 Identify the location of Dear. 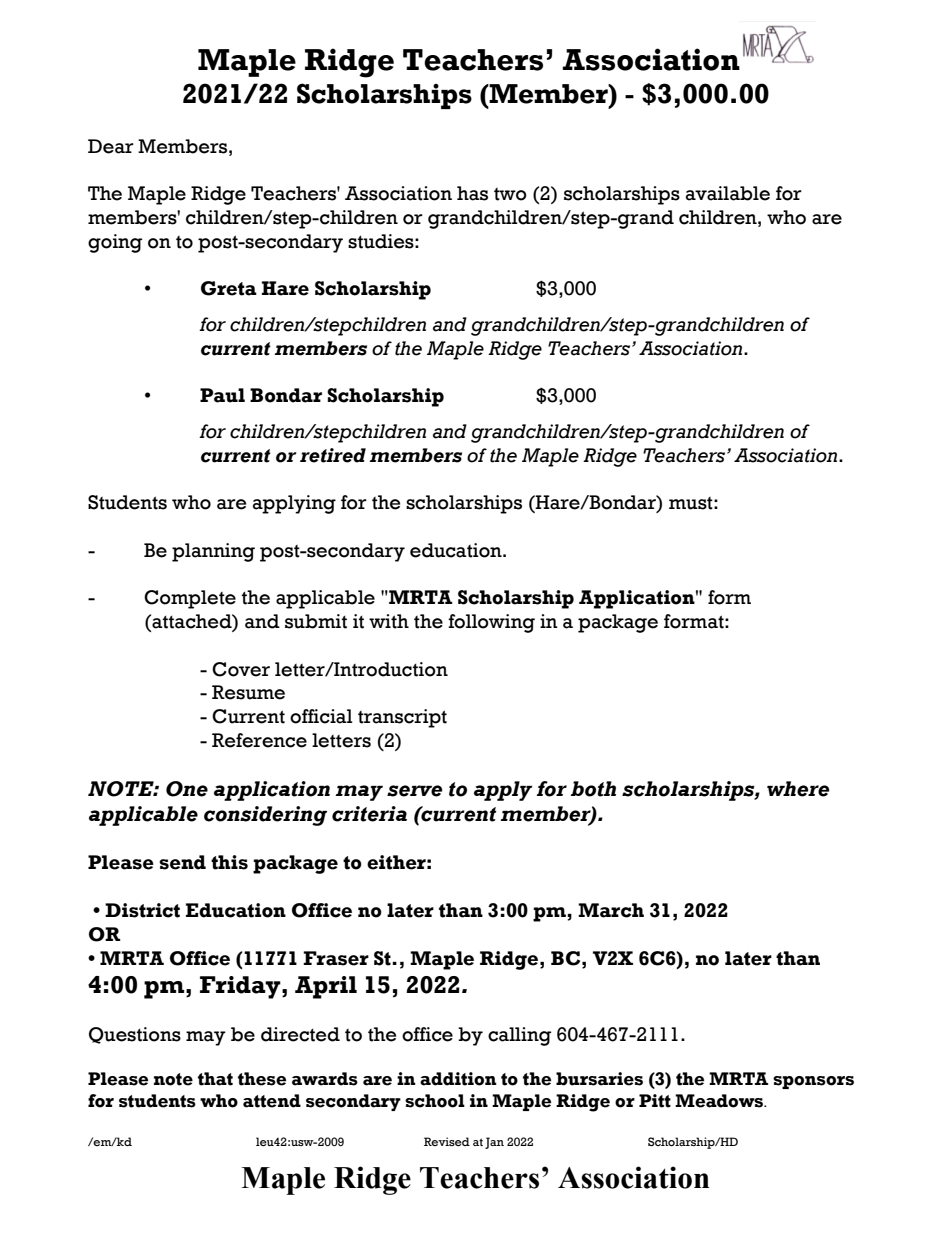
(111, 146).
